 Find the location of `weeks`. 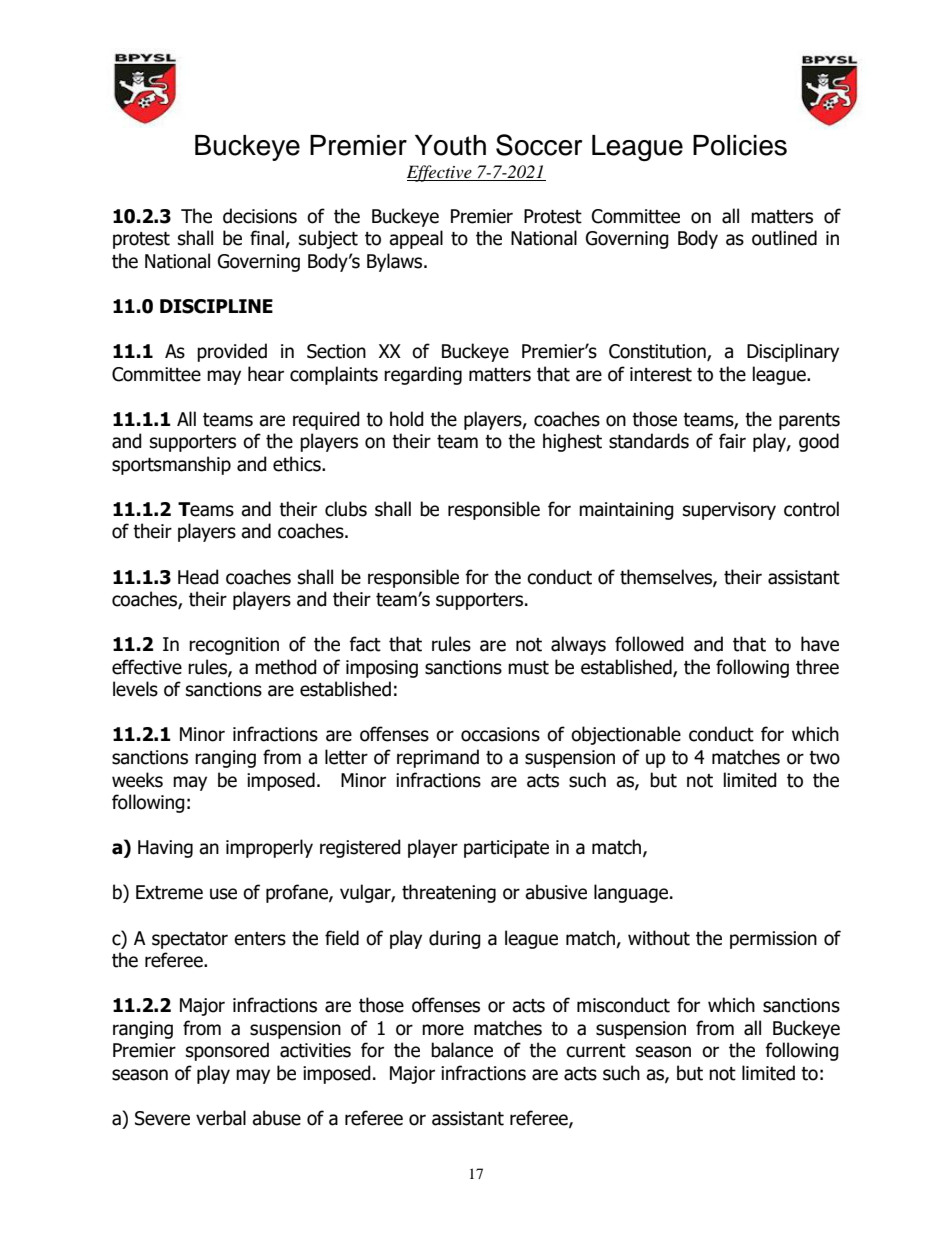

weeks is located at coordinates (137, 780).
